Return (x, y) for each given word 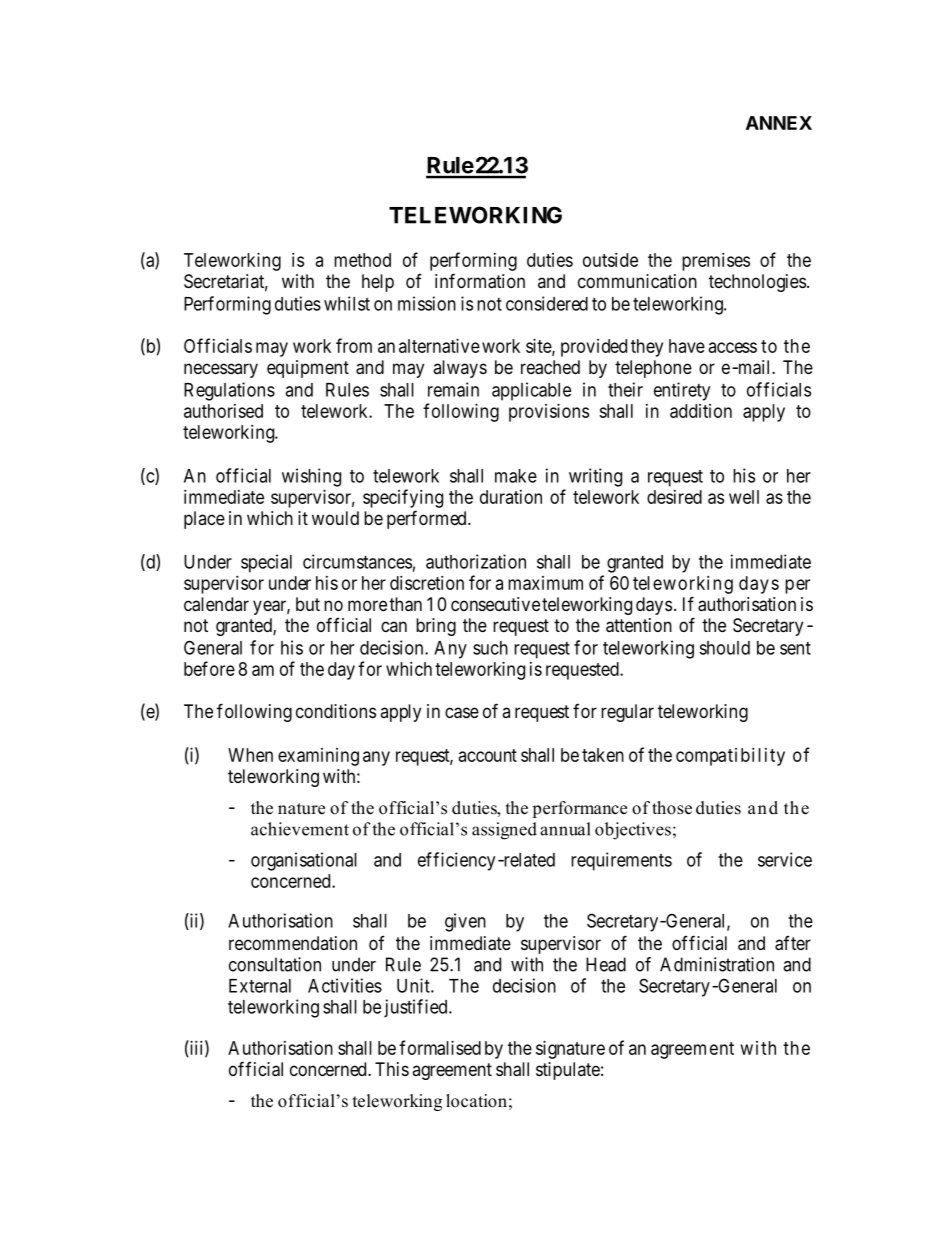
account (488, 755)
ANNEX (779, 123)
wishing (311, 477)
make (516, 476)
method (362, 260)
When (250, 755)
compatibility (730, 757)
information (480, 281)
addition (701, 411)
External (260, 986)
